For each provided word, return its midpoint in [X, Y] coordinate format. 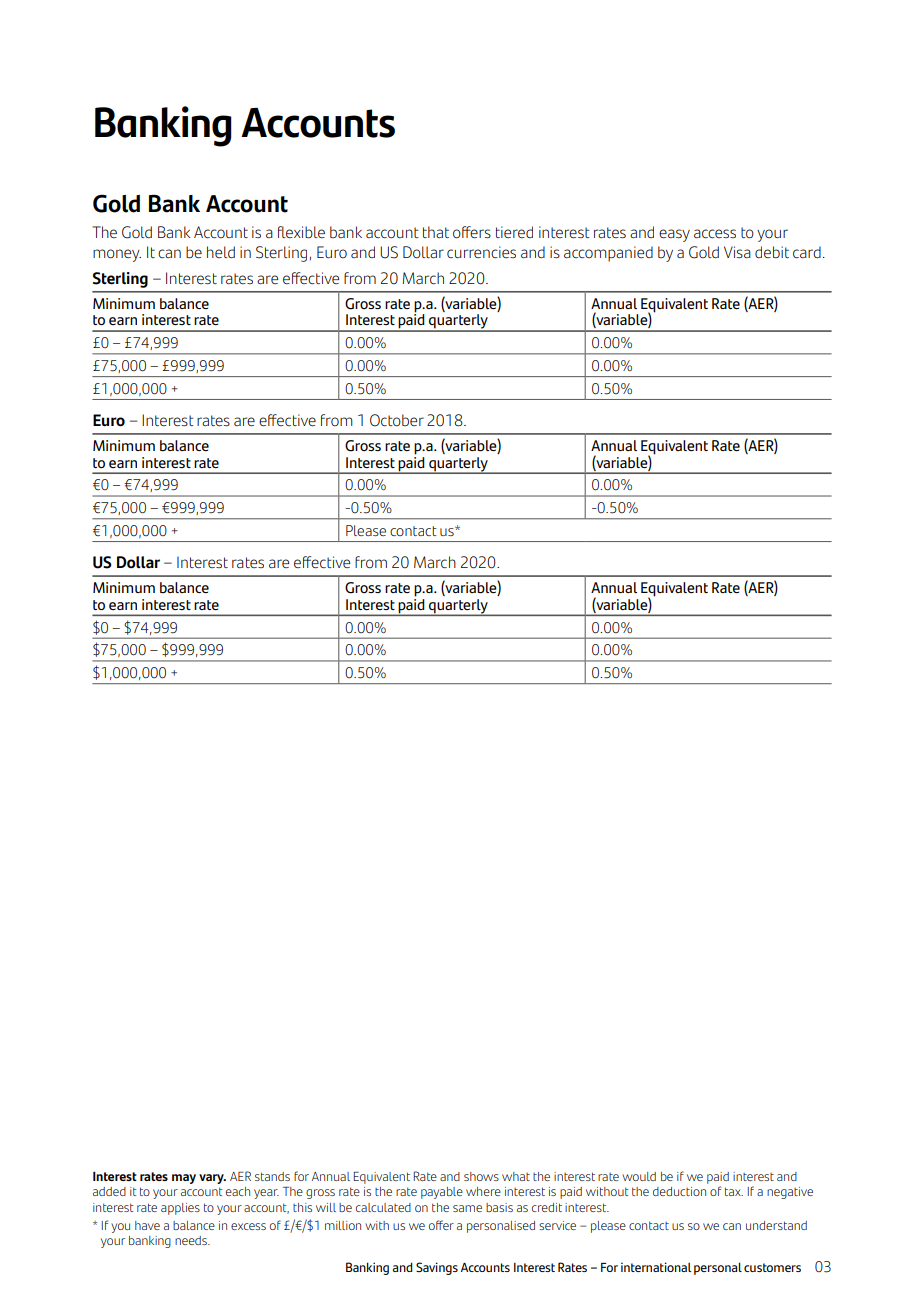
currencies [481, 252]
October [397, 420]
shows [481, 1176]
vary [212, 1179]
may [184, 1179]
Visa [737, 252]
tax [734, 1191]
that [436, 232]
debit [772, 252]
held [221, 252]
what [516, 1176]
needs [192, 1240]
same [467, 1208]
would [639, 1176]
